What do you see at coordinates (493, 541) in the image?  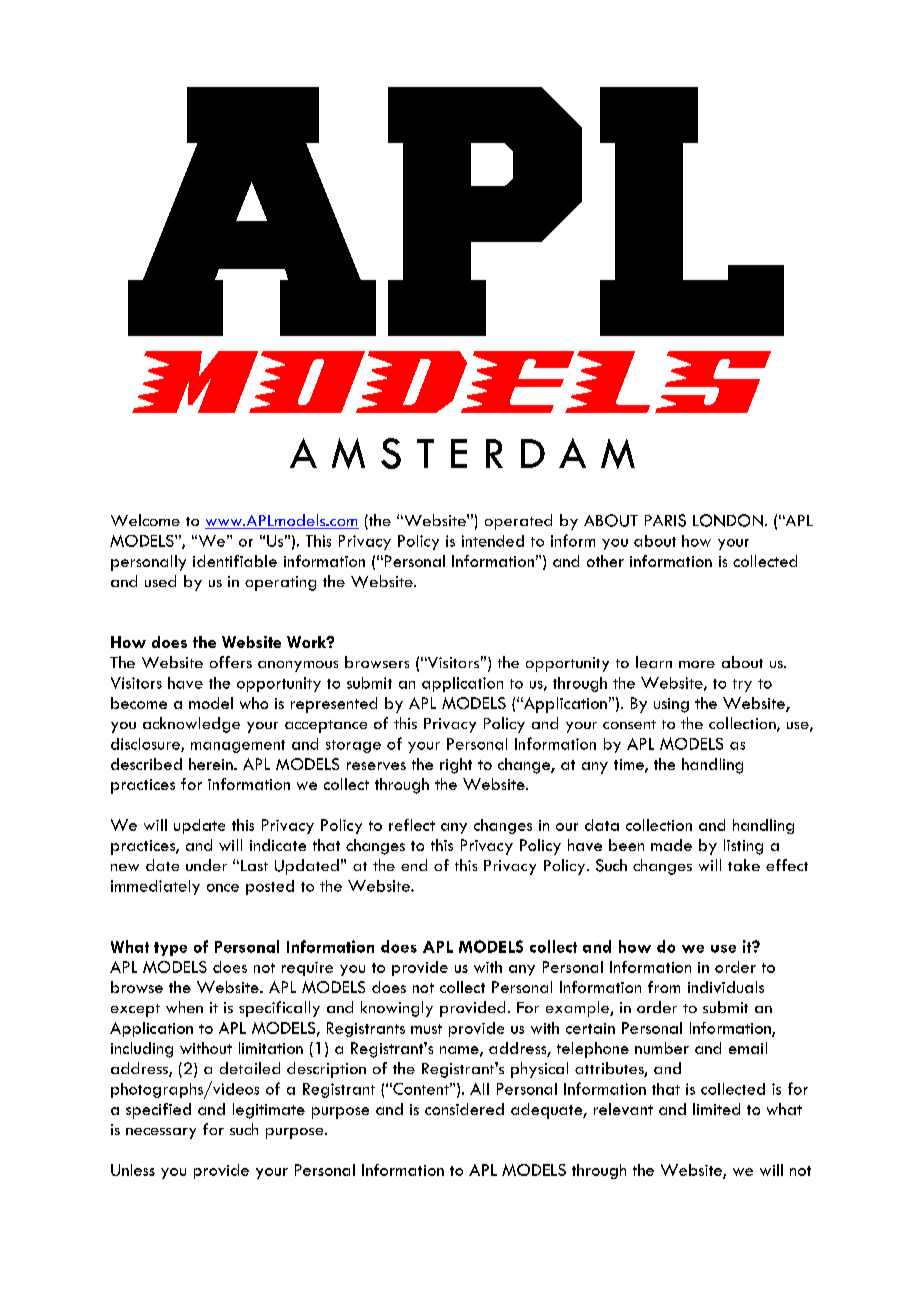 I see `intended` at bounding box center [493, 541].
